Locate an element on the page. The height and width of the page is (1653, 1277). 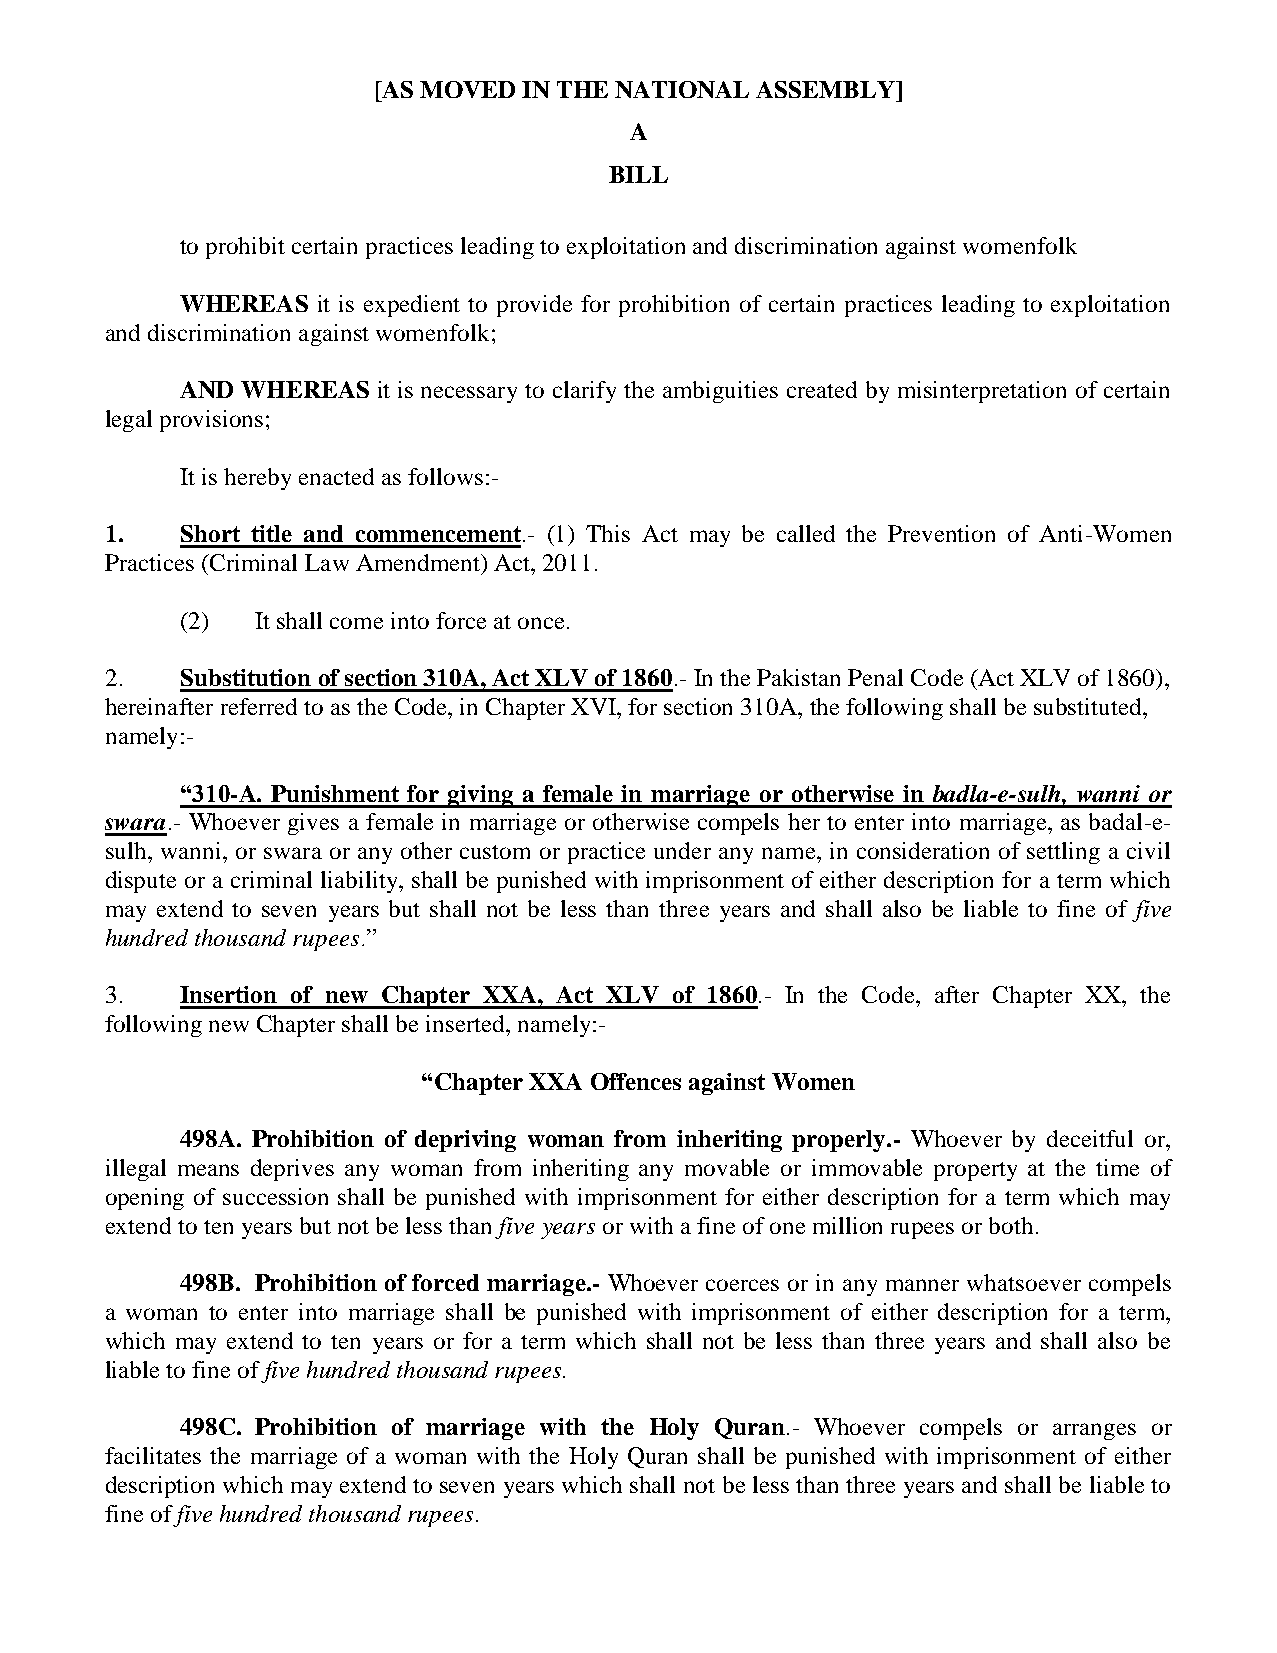
XVI is located at coordinates (594, 706).
